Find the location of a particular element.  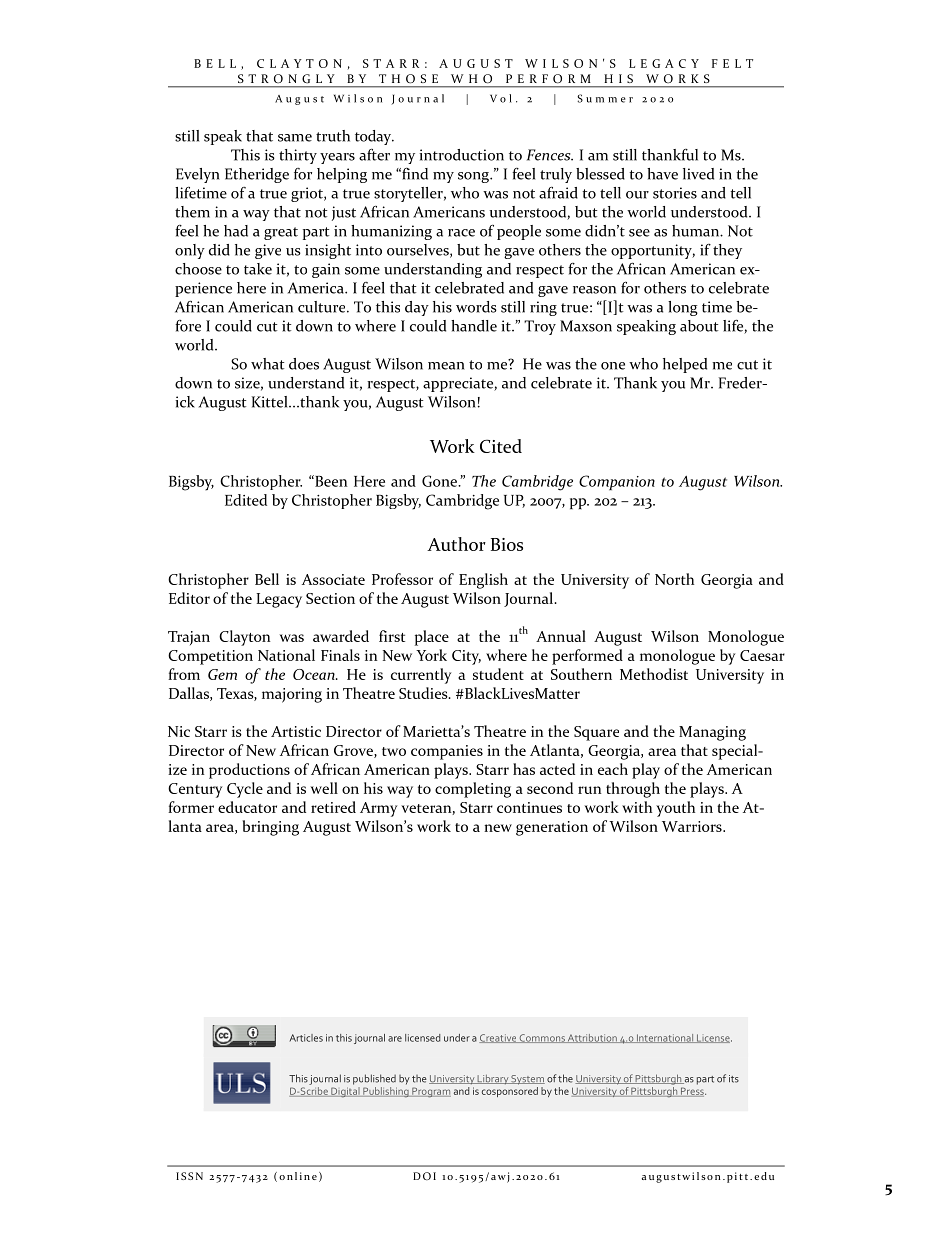

completing is located at coordinates (473, 790).
